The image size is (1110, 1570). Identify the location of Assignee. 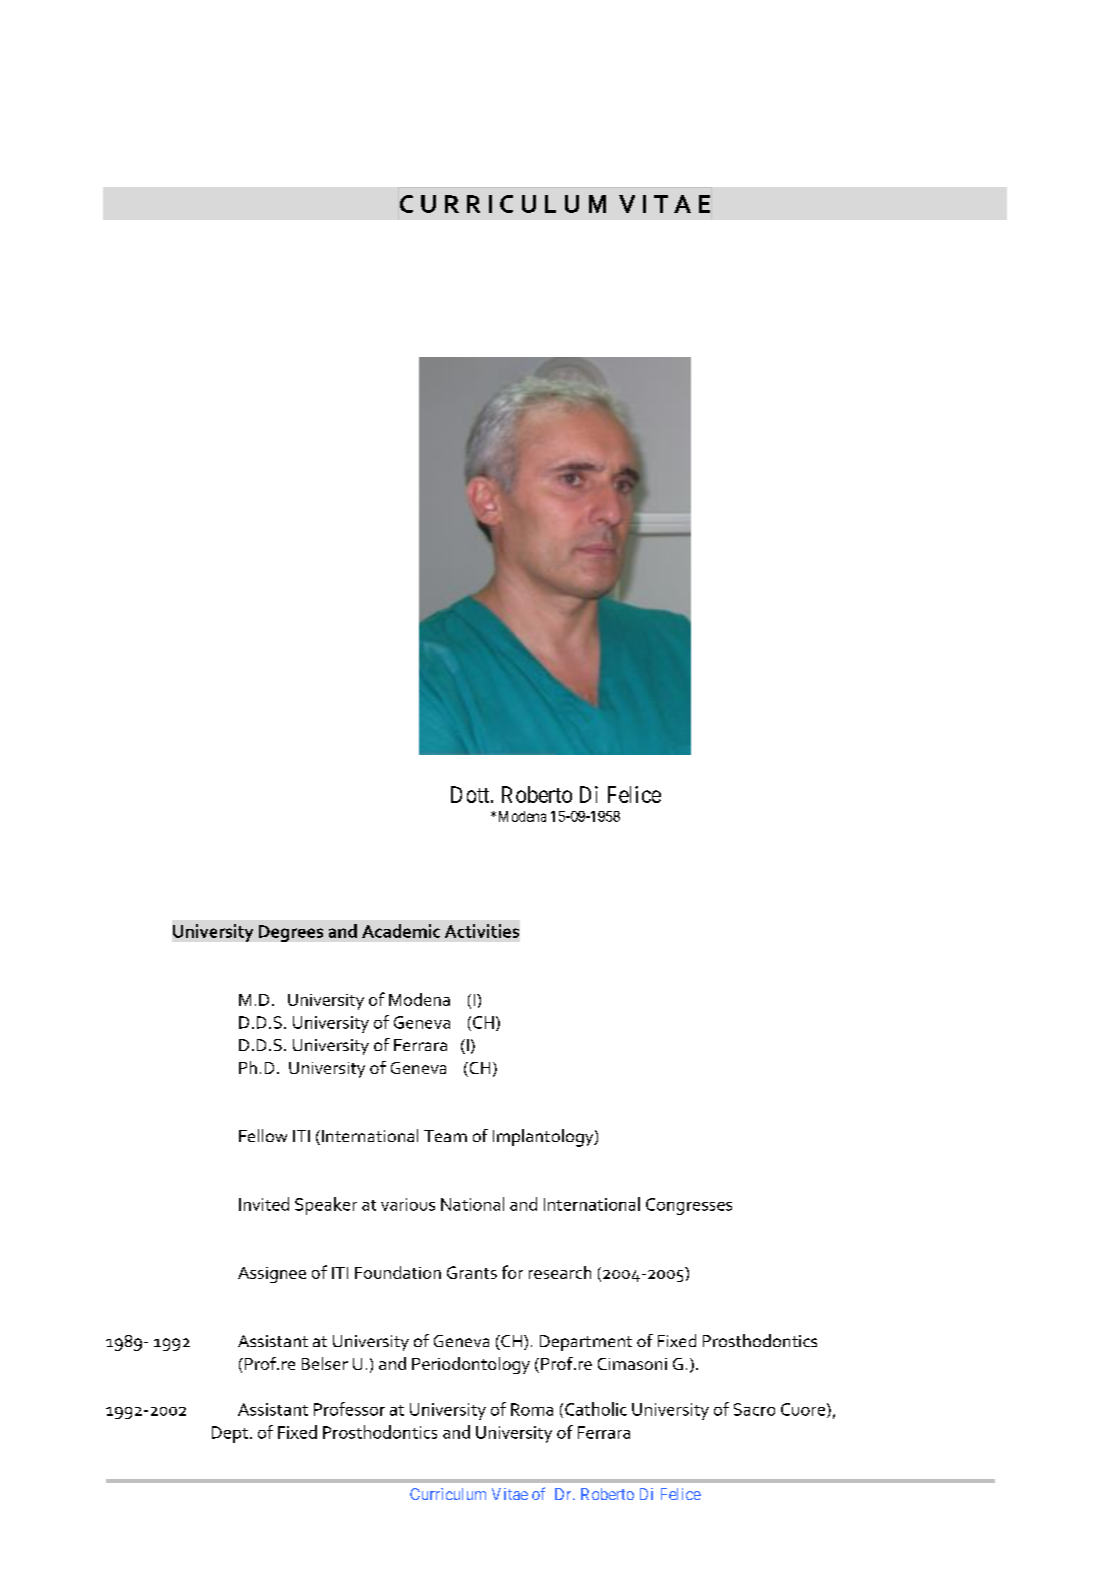
(272, 1275).
